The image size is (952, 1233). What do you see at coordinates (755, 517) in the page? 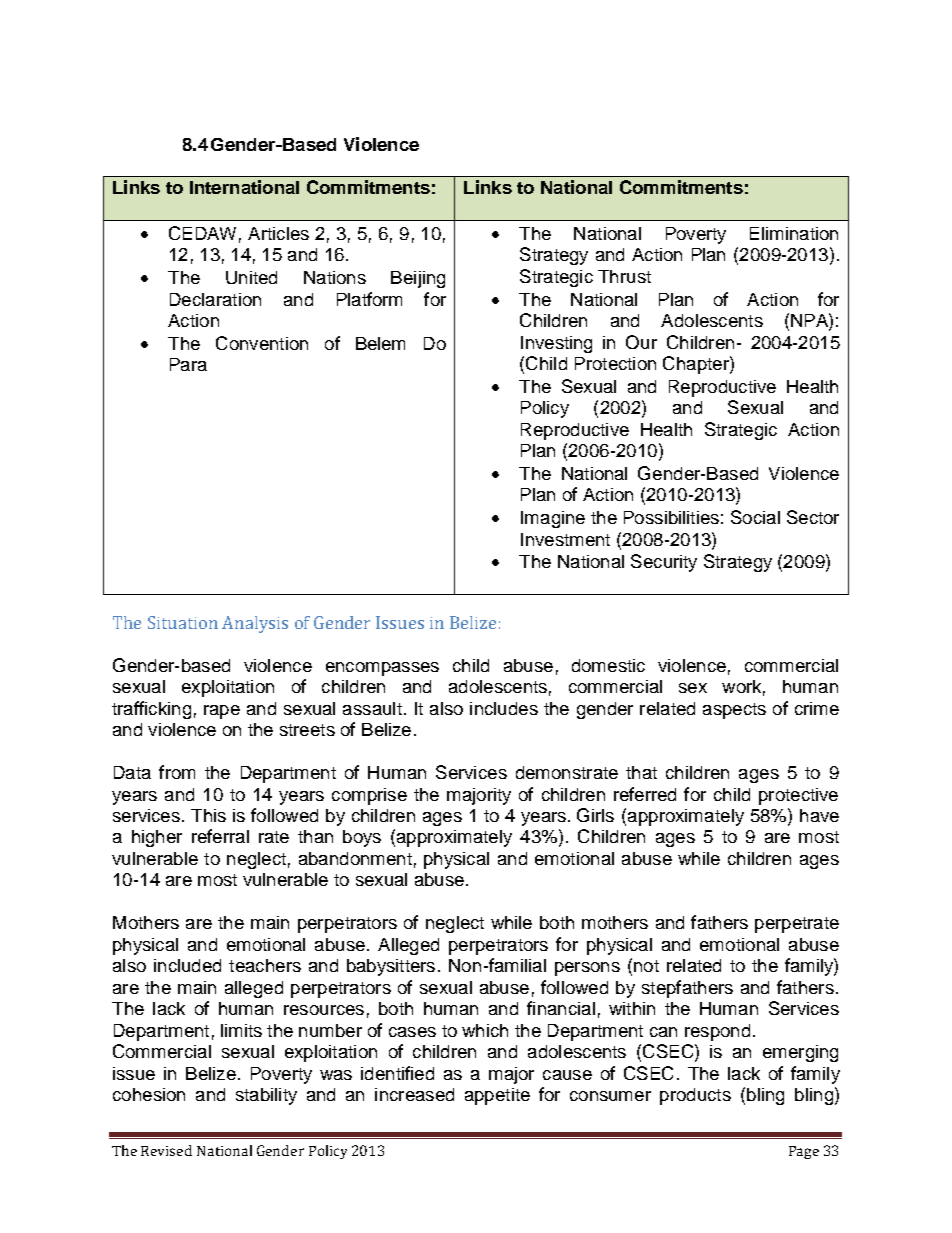
I see `Social` at bounding box center [755, 517].
